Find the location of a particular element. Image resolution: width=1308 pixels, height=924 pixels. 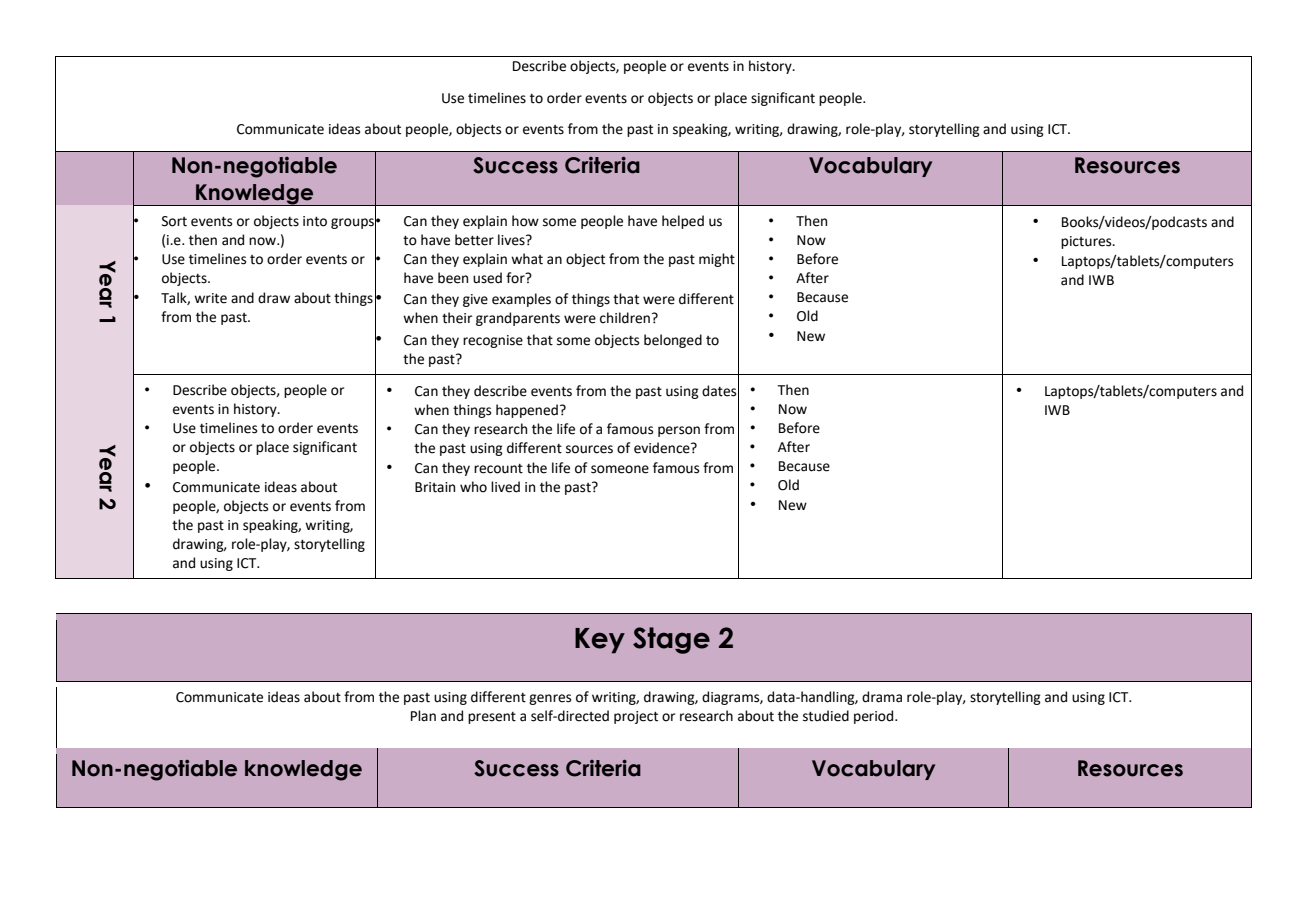

into is located at coordinates (315, 221).
